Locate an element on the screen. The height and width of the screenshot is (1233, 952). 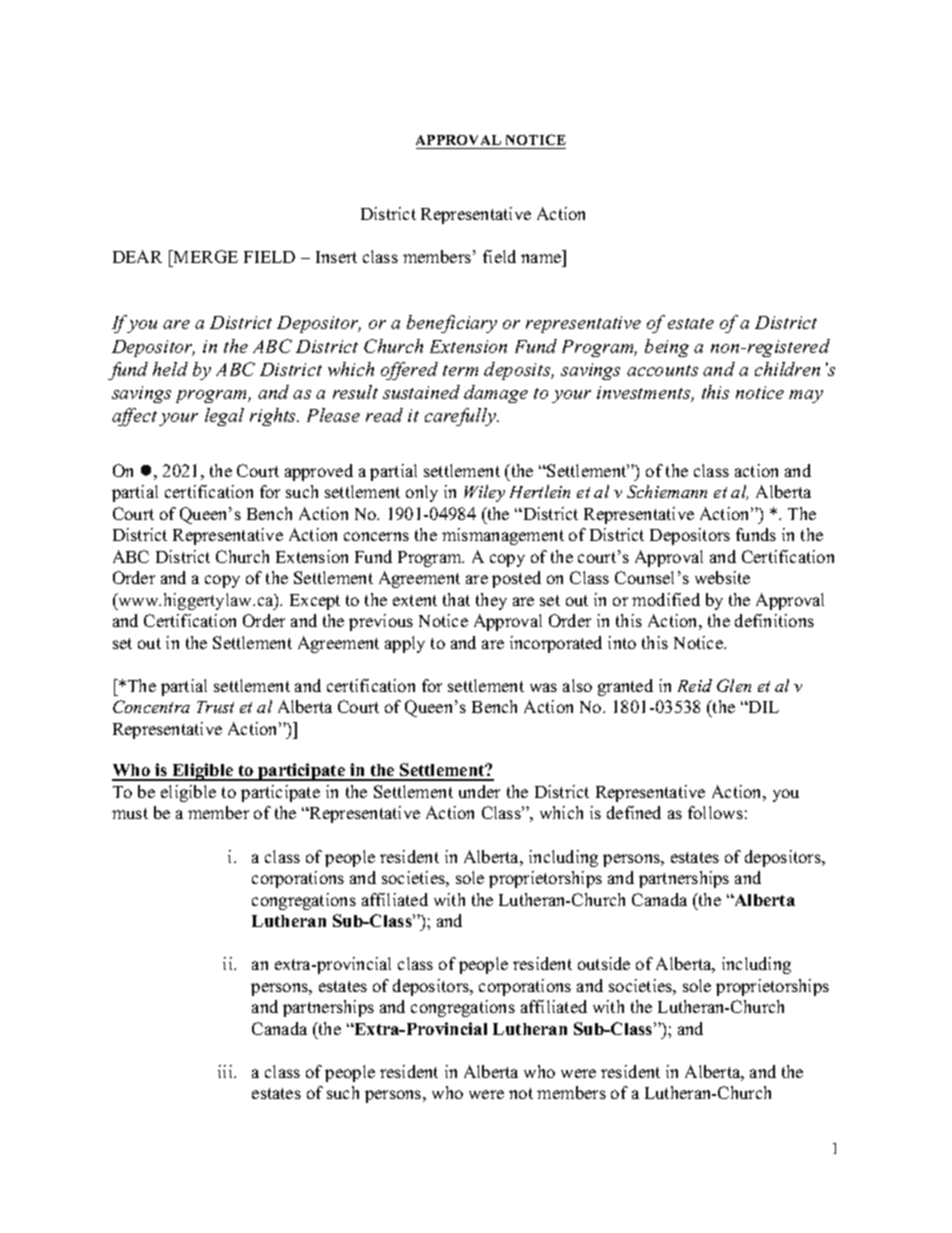
iii is located at coordinates (226, 1071).
